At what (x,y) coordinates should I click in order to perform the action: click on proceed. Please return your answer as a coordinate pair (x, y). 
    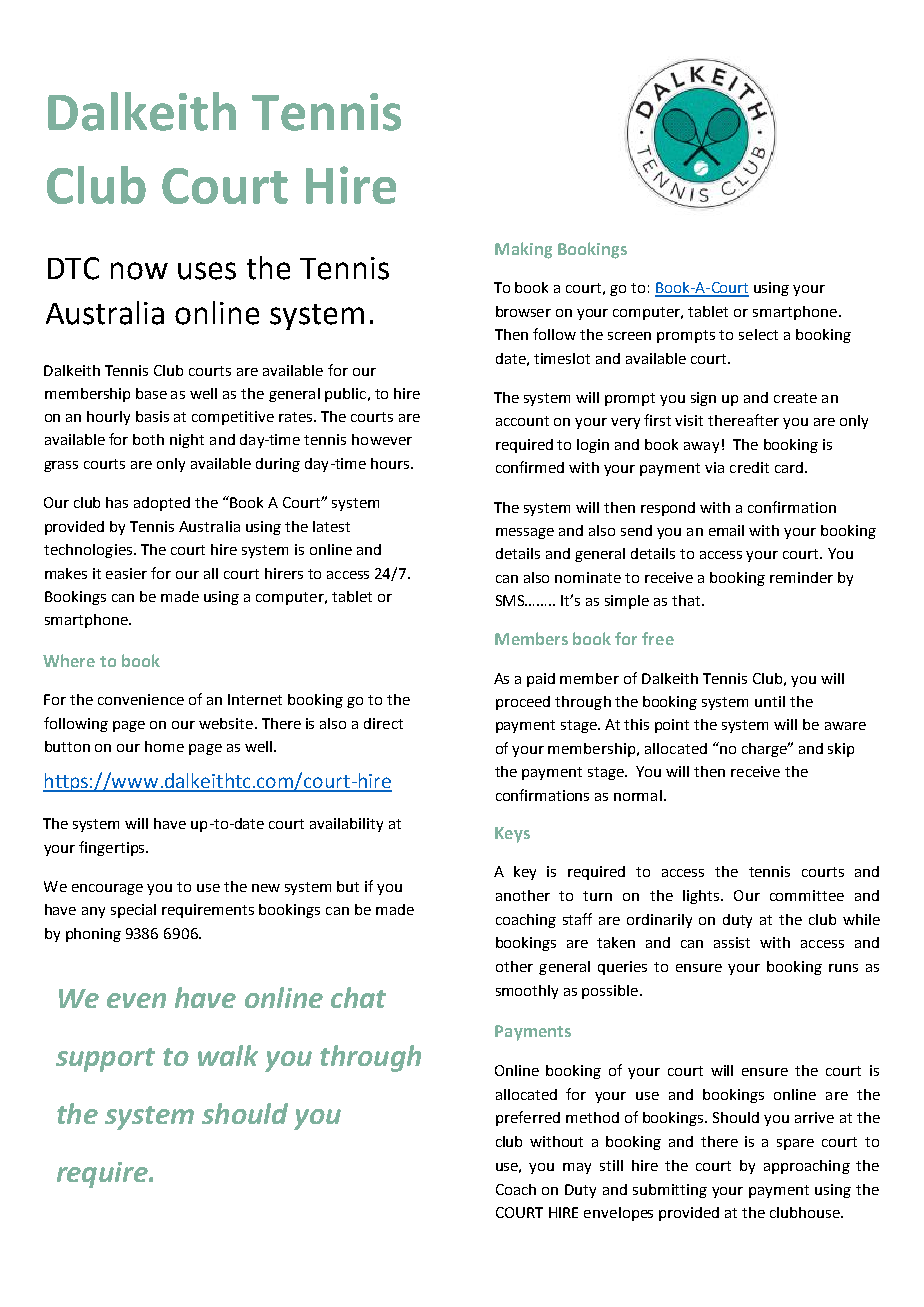
    Looking at the image, I should click on (523, 703).
